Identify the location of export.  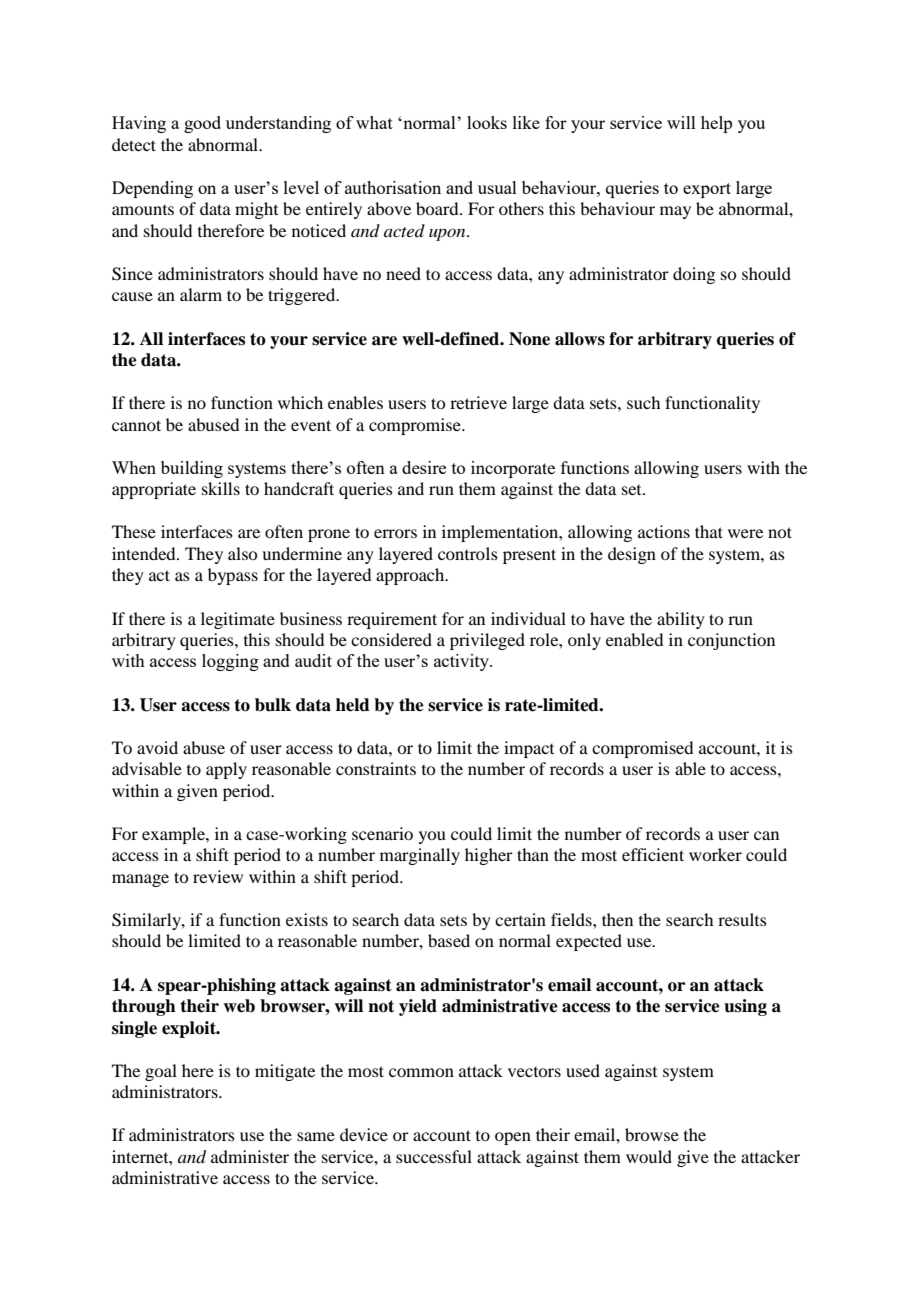
(707, 190).
